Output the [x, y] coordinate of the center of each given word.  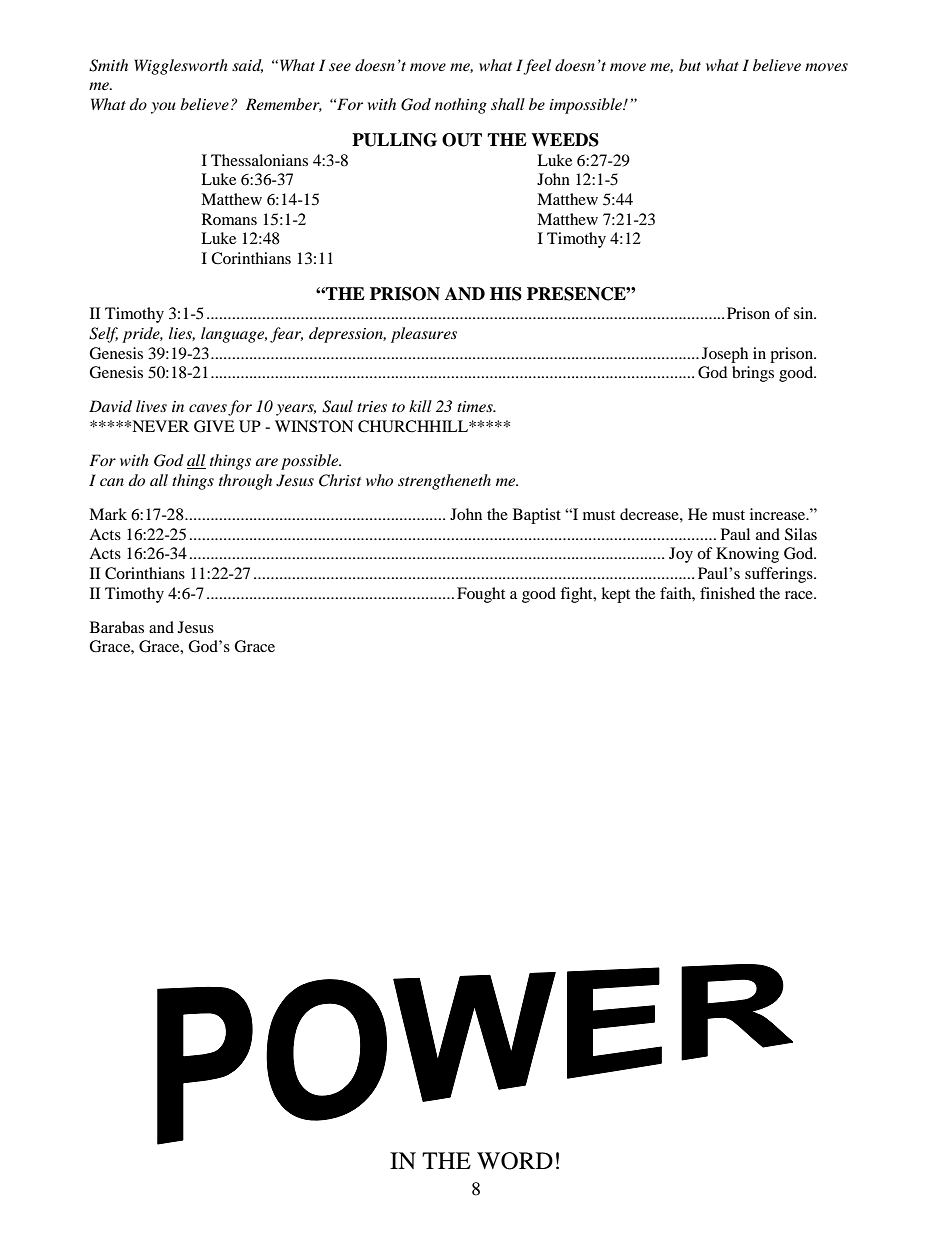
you [163, 108]
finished [727, 593]
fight [577, 595]
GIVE [214, 426]
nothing [461, 106]
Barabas [117, 627]
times [476, 406]
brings [753, 374]
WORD [515, 1161]
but [690, 65]
